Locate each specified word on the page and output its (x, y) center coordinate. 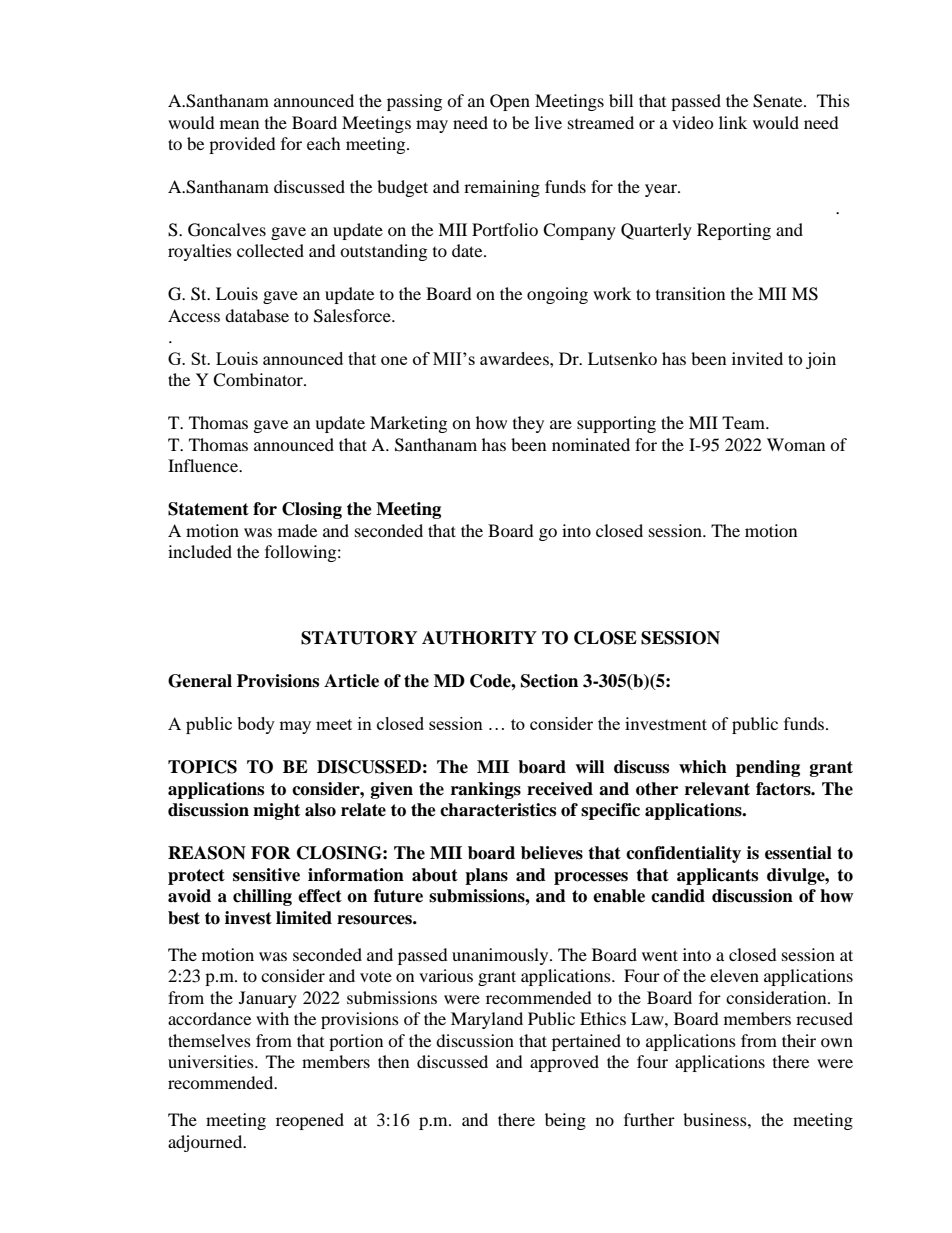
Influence (204, 465)
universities (212, 1061)
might (276, 811)
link (733, 122)
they (528, 424)
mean (239, 124)
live (548, 122)
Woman (796, 444)
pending (768, 768)
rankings (486, 790)
